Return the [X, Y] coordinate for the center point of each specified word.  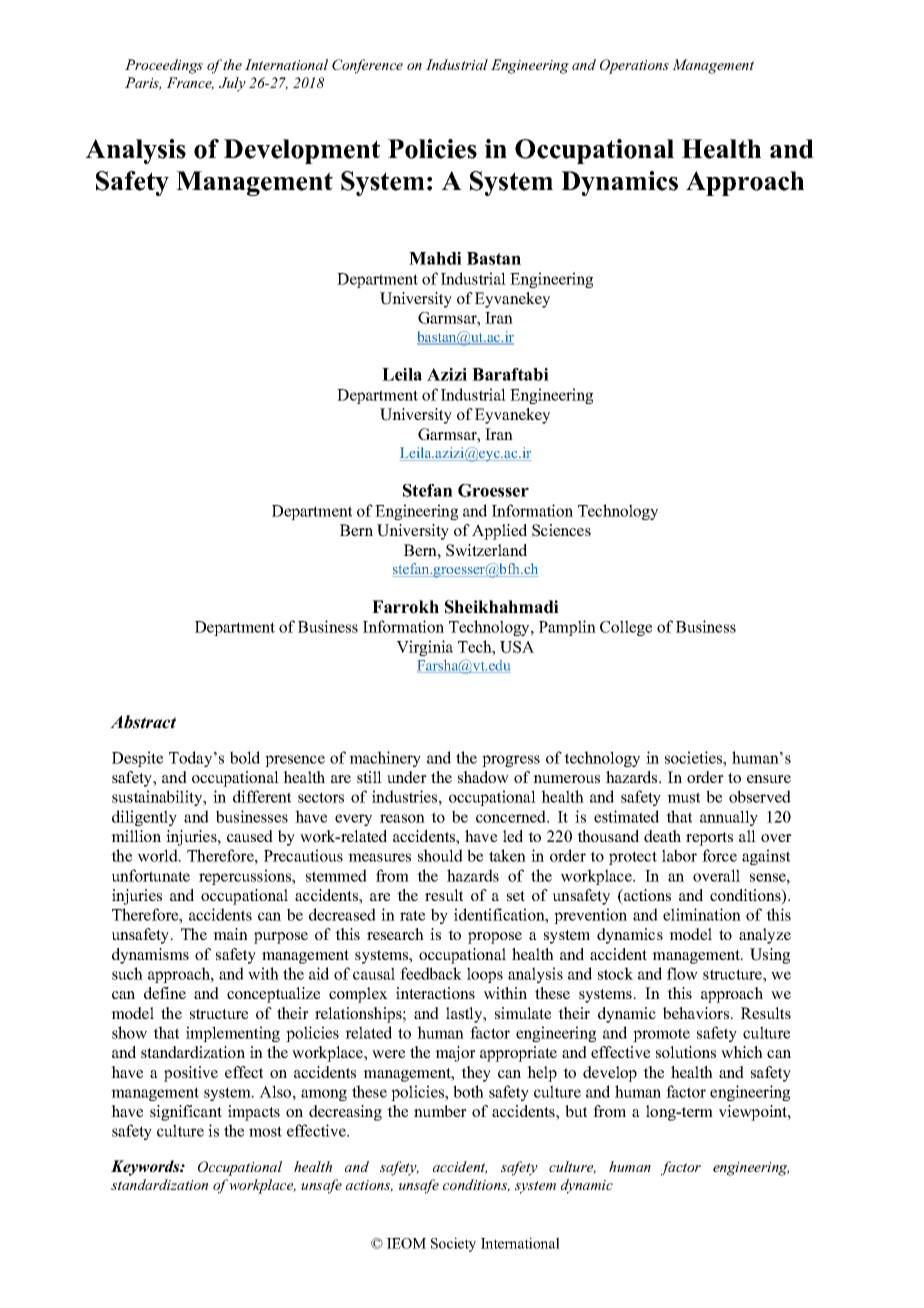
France [190, 83]
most [265, 1131]
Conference [367, 66]
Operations [634, 66]
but [576, 1111]
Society [453, 1244]
